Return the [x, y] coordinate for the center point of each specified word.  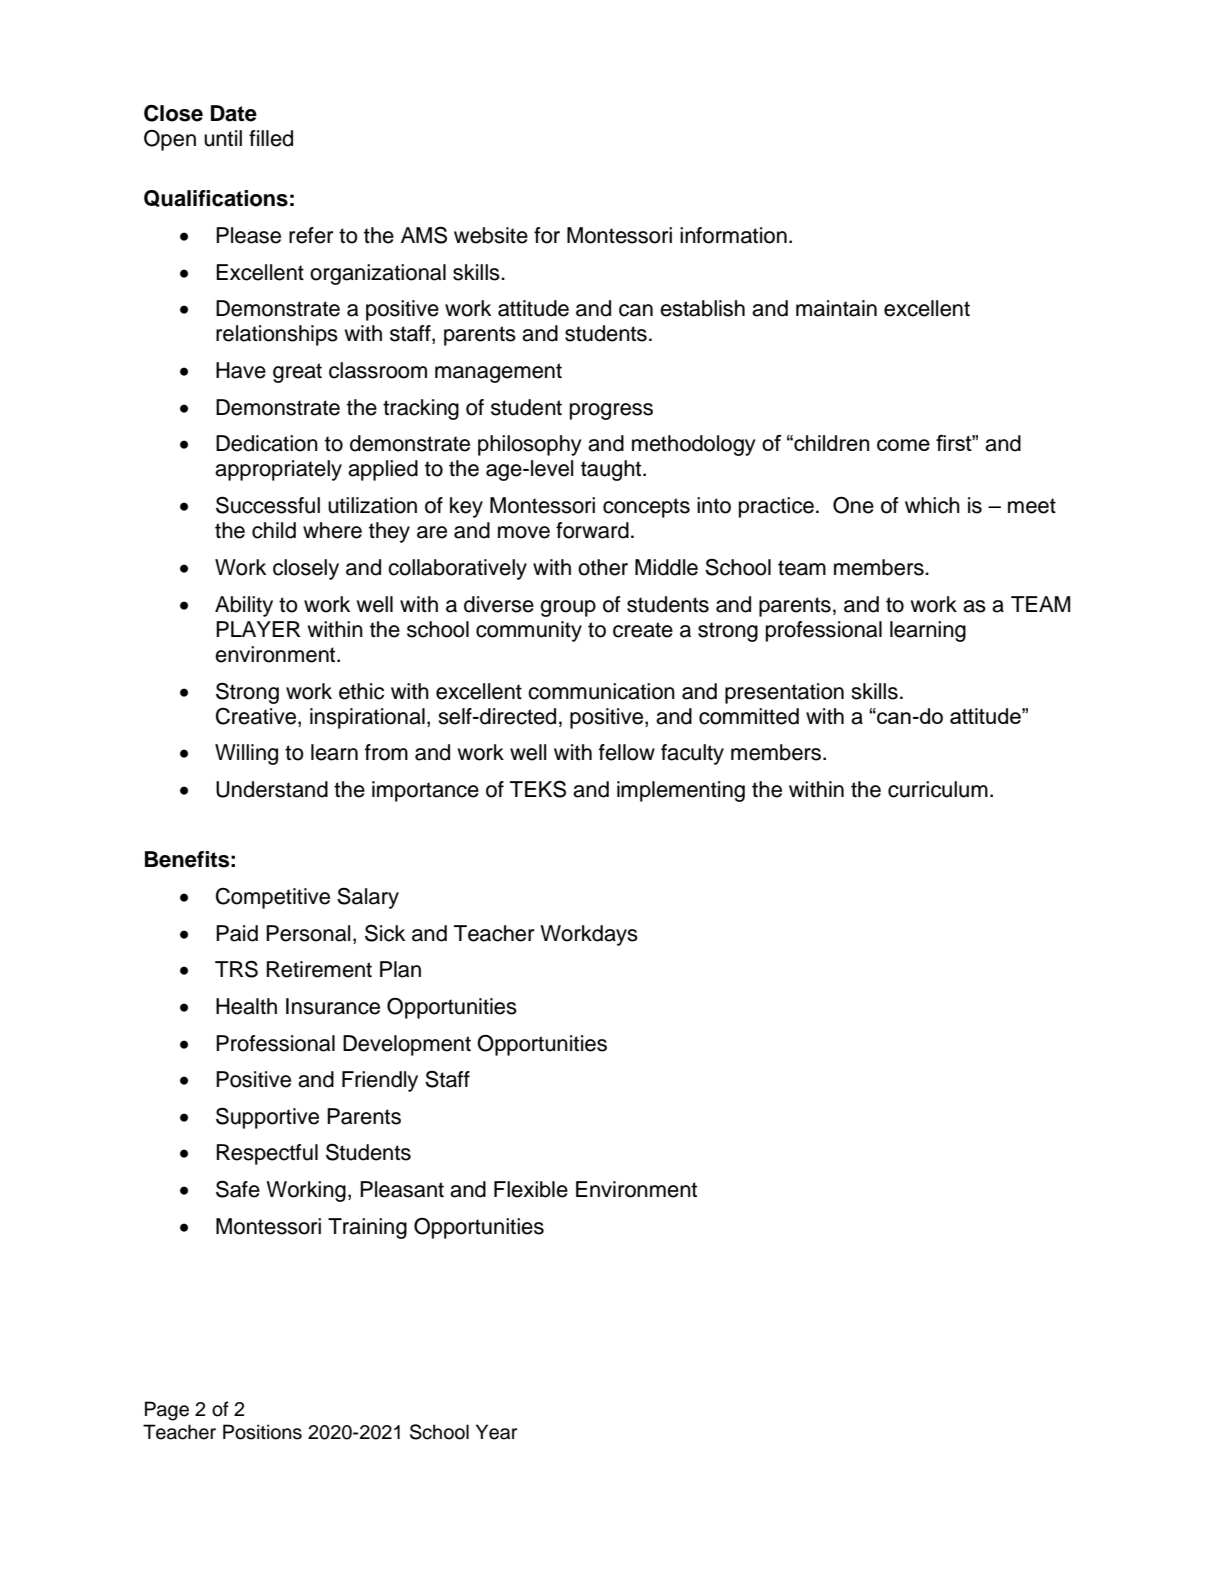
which [932, 505]
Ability [244, 606]
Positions [262, 1432]
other [603, 567]
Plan [400, 969]
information [733, 235]
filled [271, 138]
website [491, 235]
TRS [236, 969]
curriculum [938, 789]
